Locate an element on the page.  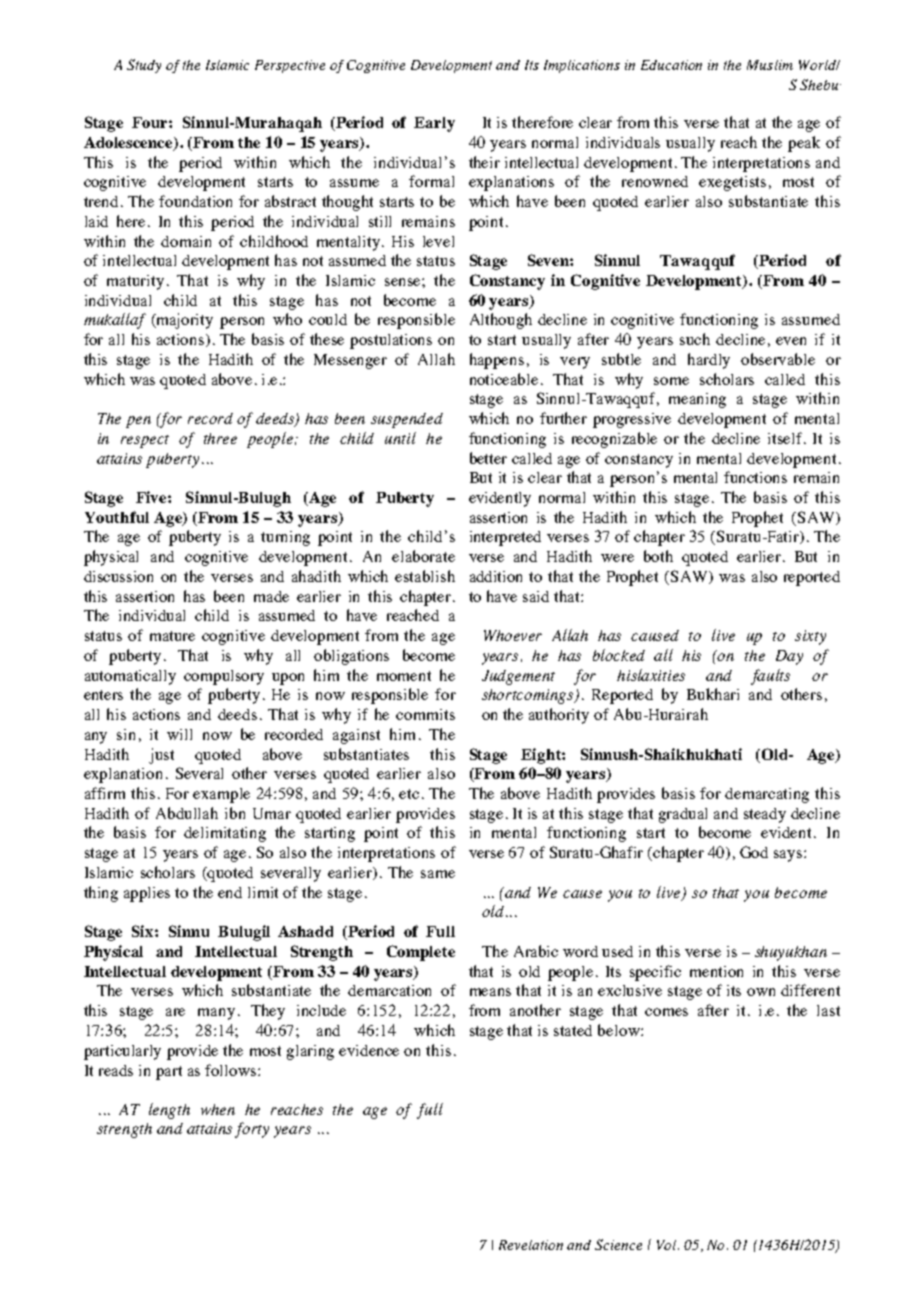
forty is located at coordinates (252, 1130).
